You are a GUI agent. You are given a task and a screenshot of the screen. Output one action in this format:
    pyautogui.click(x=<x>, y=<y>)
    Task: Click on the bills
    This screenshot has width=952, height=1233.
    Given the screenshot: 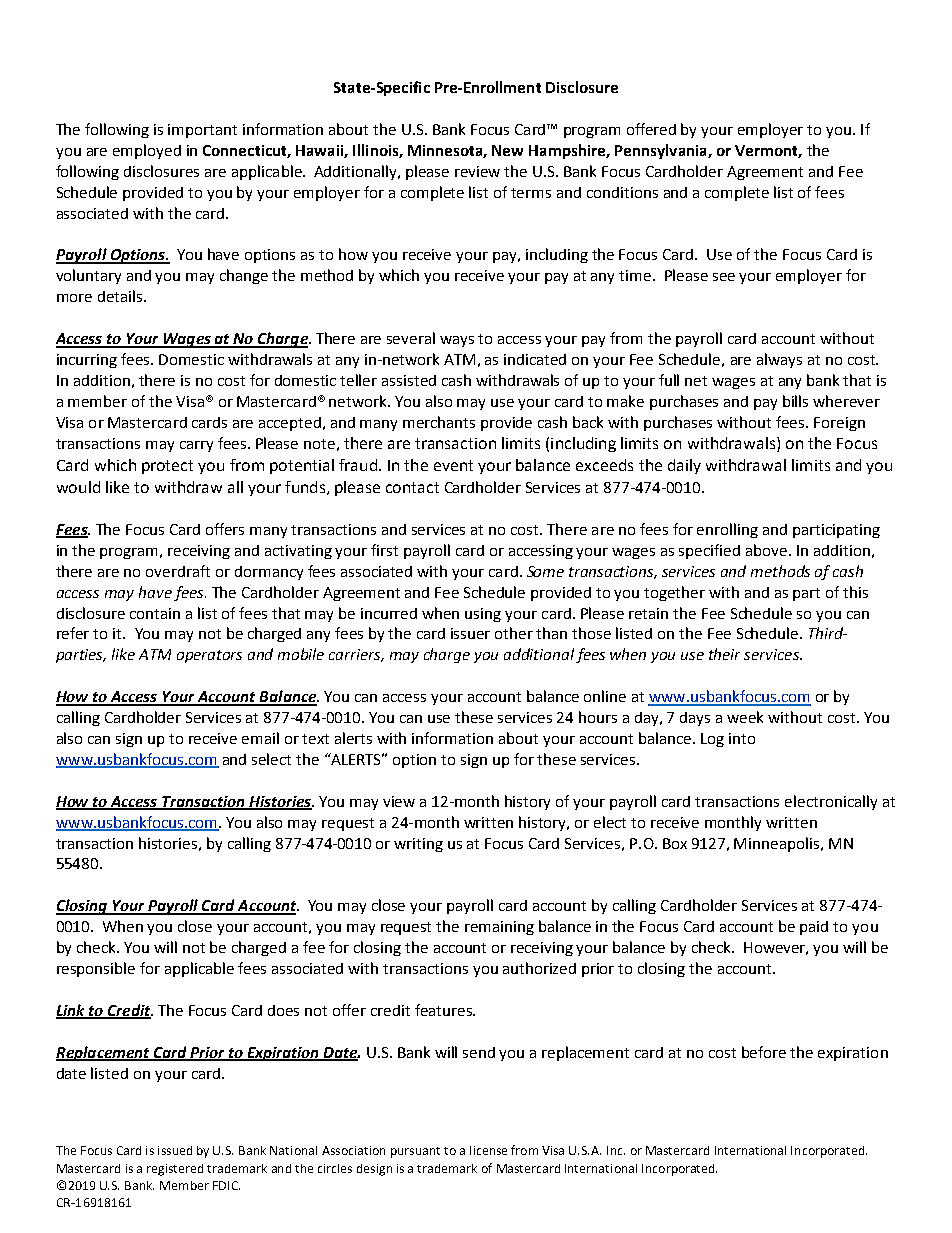 What is the action you would take?
    pyautogui.click(x=795, y=401)
